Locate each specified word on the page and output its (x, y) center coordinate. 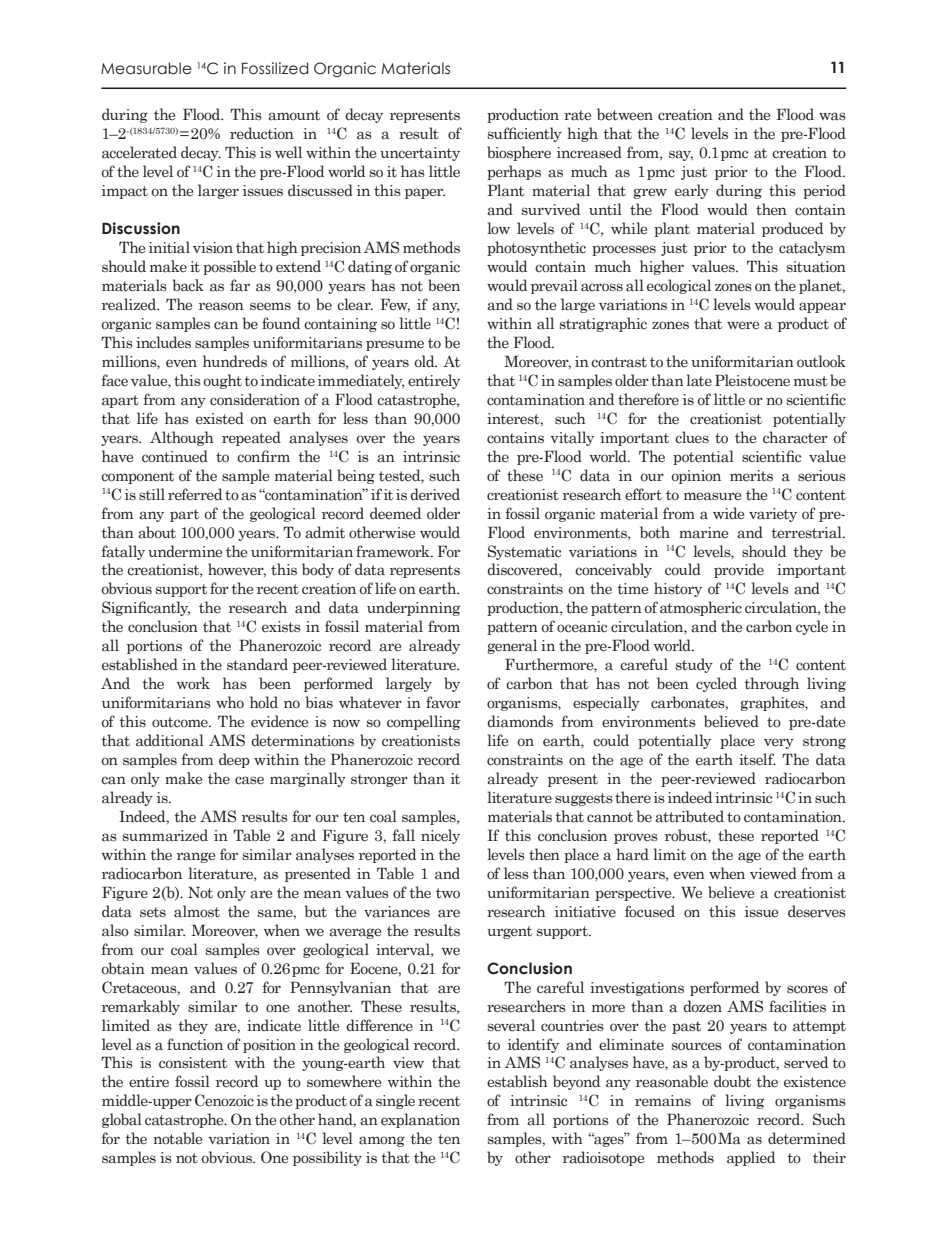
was (832, 116)
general (512, 646)
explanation (420, 1120)
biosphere (519, 153)
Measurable (146, 68)
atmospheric (701, 608)
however (237, 570)
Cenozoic (224, 1100)
